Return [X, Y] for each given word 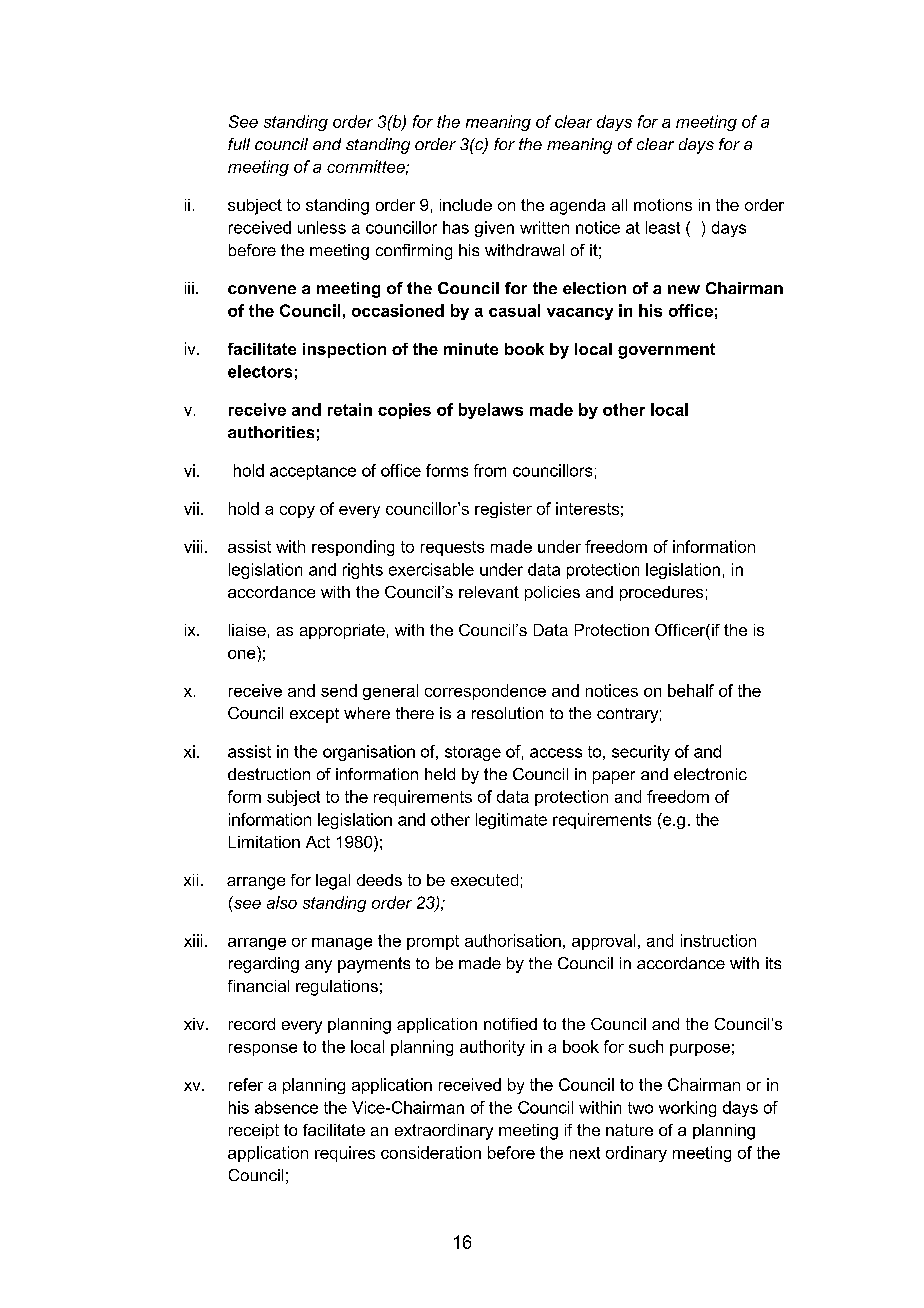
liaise [247, 630]
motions [663, 205]
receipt [254, 1131]
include [466, 205]
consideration [431, 1152]
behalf [691, 690]
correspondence [485, 692]
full [239, 144]
